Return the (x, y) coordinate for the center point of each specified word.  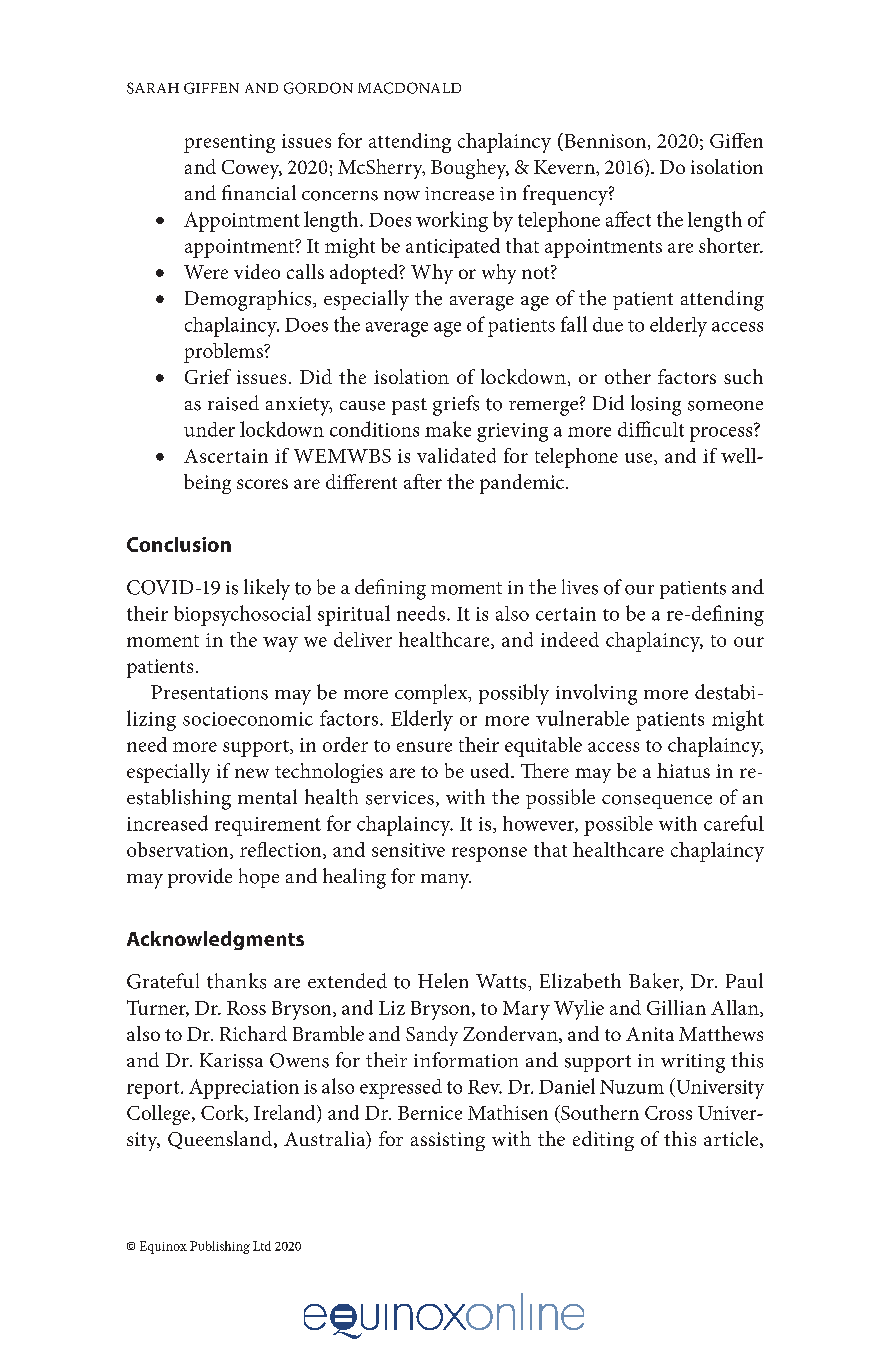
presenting (229, 143)
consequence (657, 802)
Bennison (604, 140)
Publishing (220, 1247)
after (423, 481)
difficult (651, 429)
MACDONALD (409, 88)
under (209, 429)
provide (200, 878)
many (446, 881)
